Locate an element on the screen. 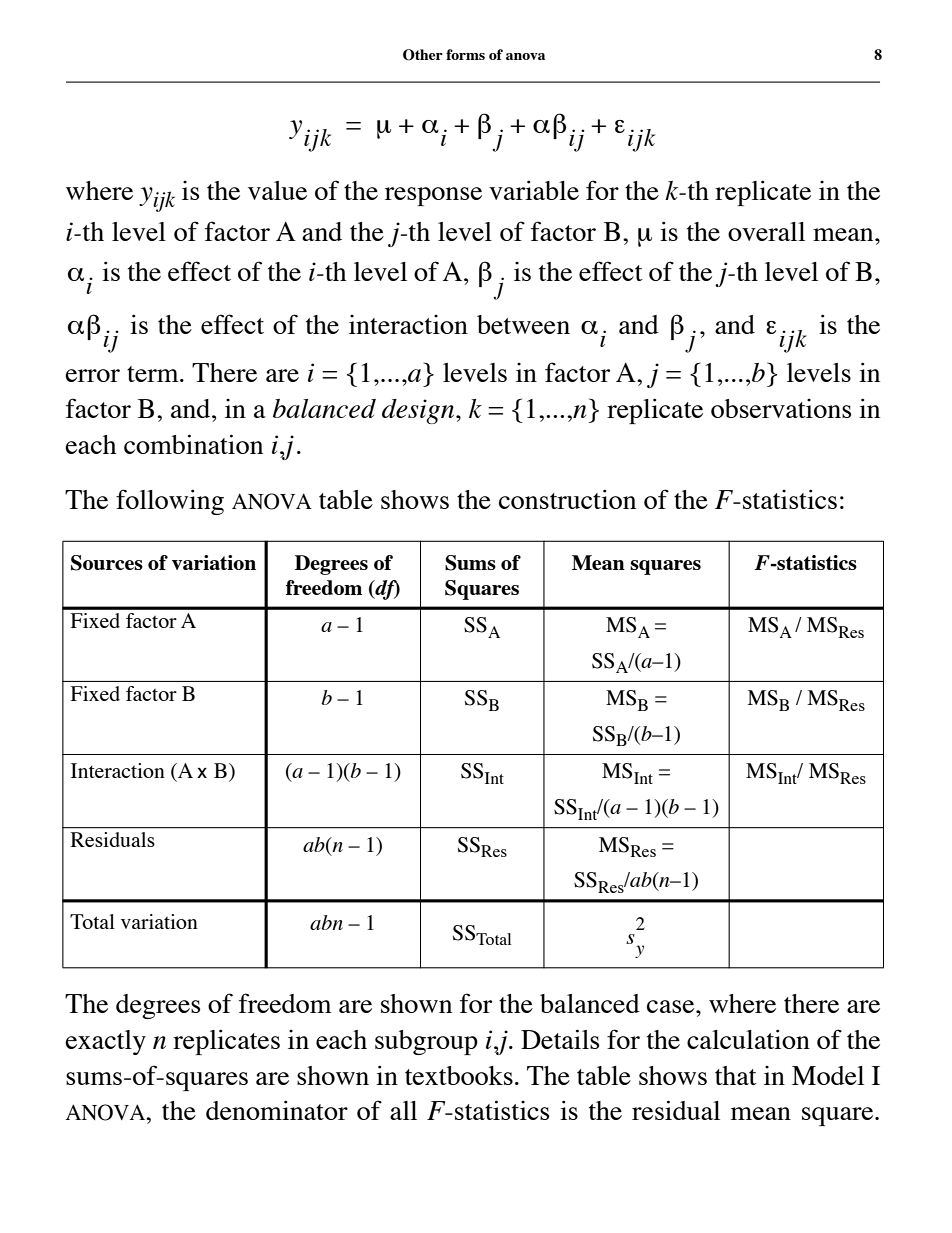 This screenshot has height=1233, width=952. exactly is located at coordinates (105, 1042).
